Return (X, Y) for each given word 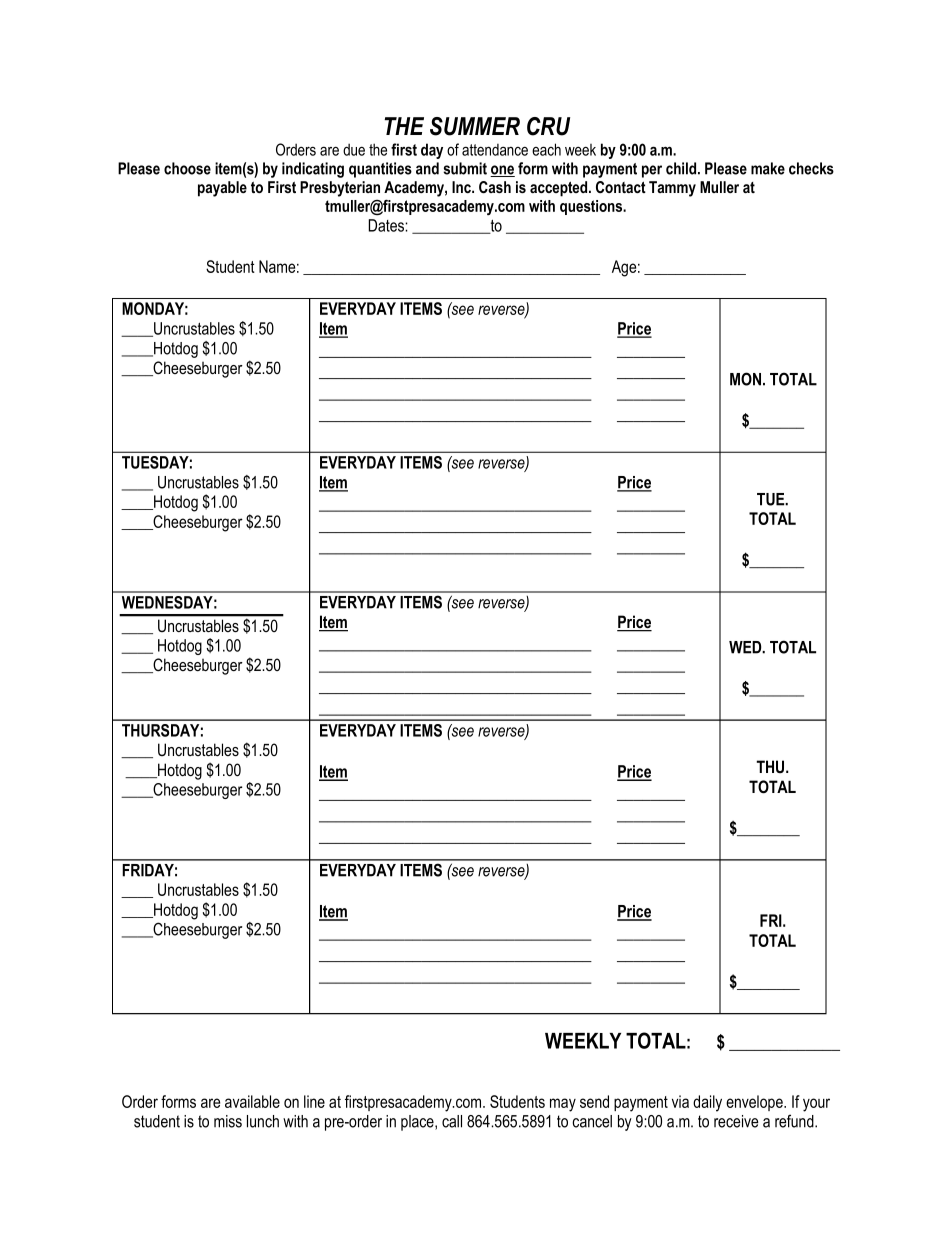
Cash (495, 187)
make (768, 168)
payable (222, 189)
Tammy (672, 189)
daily (707, 1103)
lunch (263, 1121)
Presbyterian (340, 189)
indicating (313, 170)
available (252, 1101)
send (594, 1101)
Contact (621, 187)
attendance (495, 150)
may (563, 1105)
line (314, 1101)
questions (592, 207)
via (680, 1101)
